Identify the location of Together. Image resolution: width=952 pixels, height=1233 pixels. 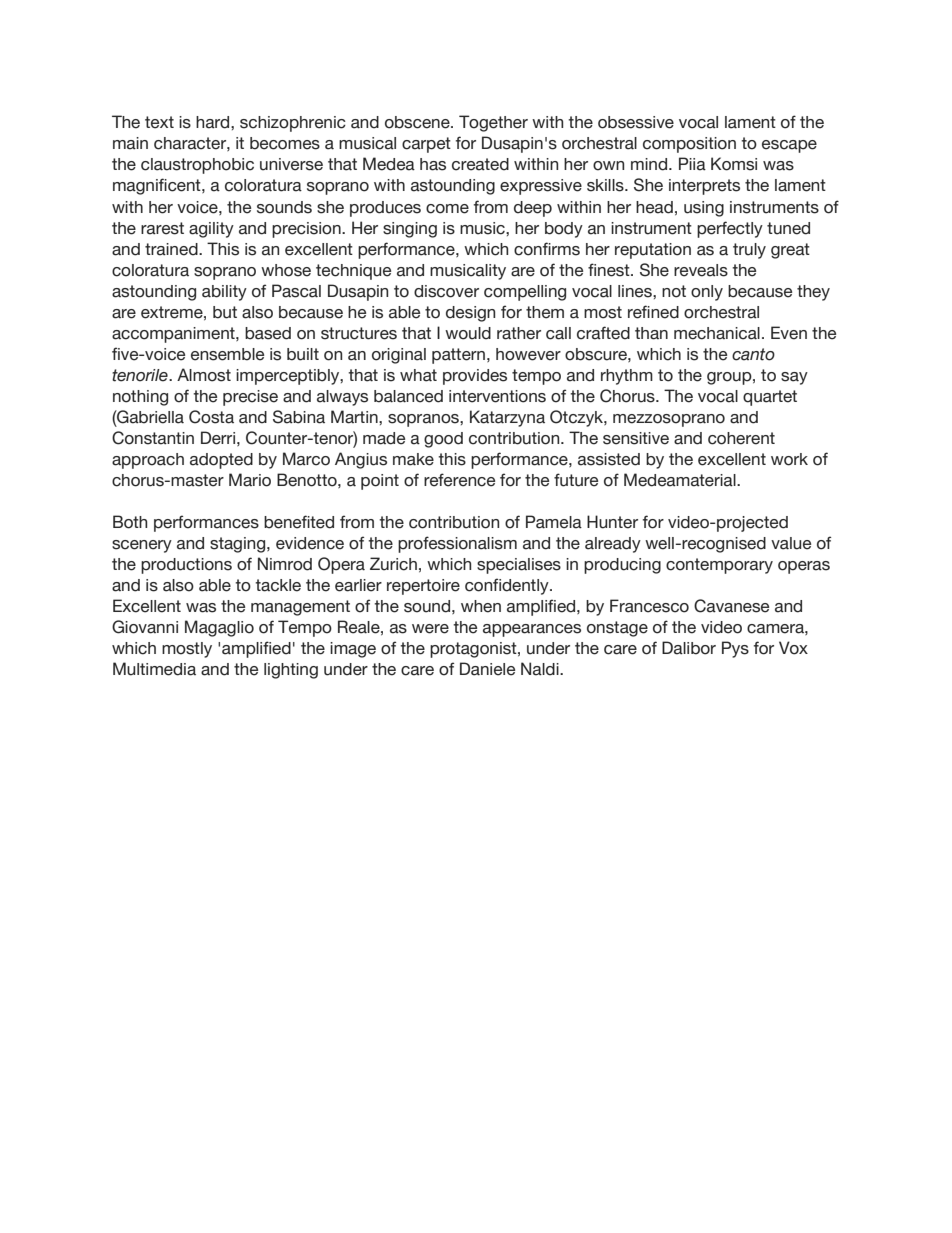
(493, 123).
